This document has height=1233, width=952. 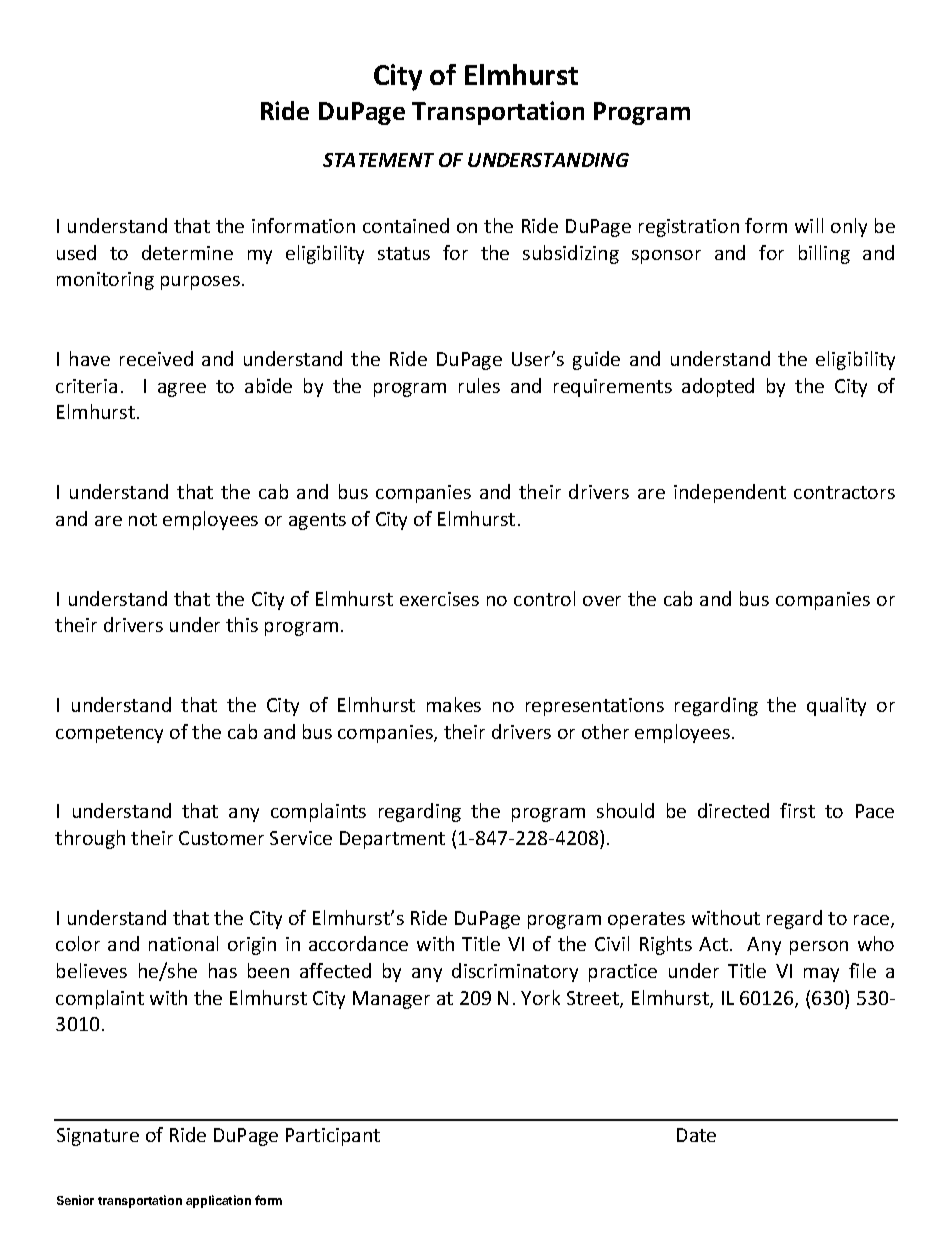 What do you see at coordinates (730, 493) in the document?
I see `independent` at bounding box center [730, 493].
